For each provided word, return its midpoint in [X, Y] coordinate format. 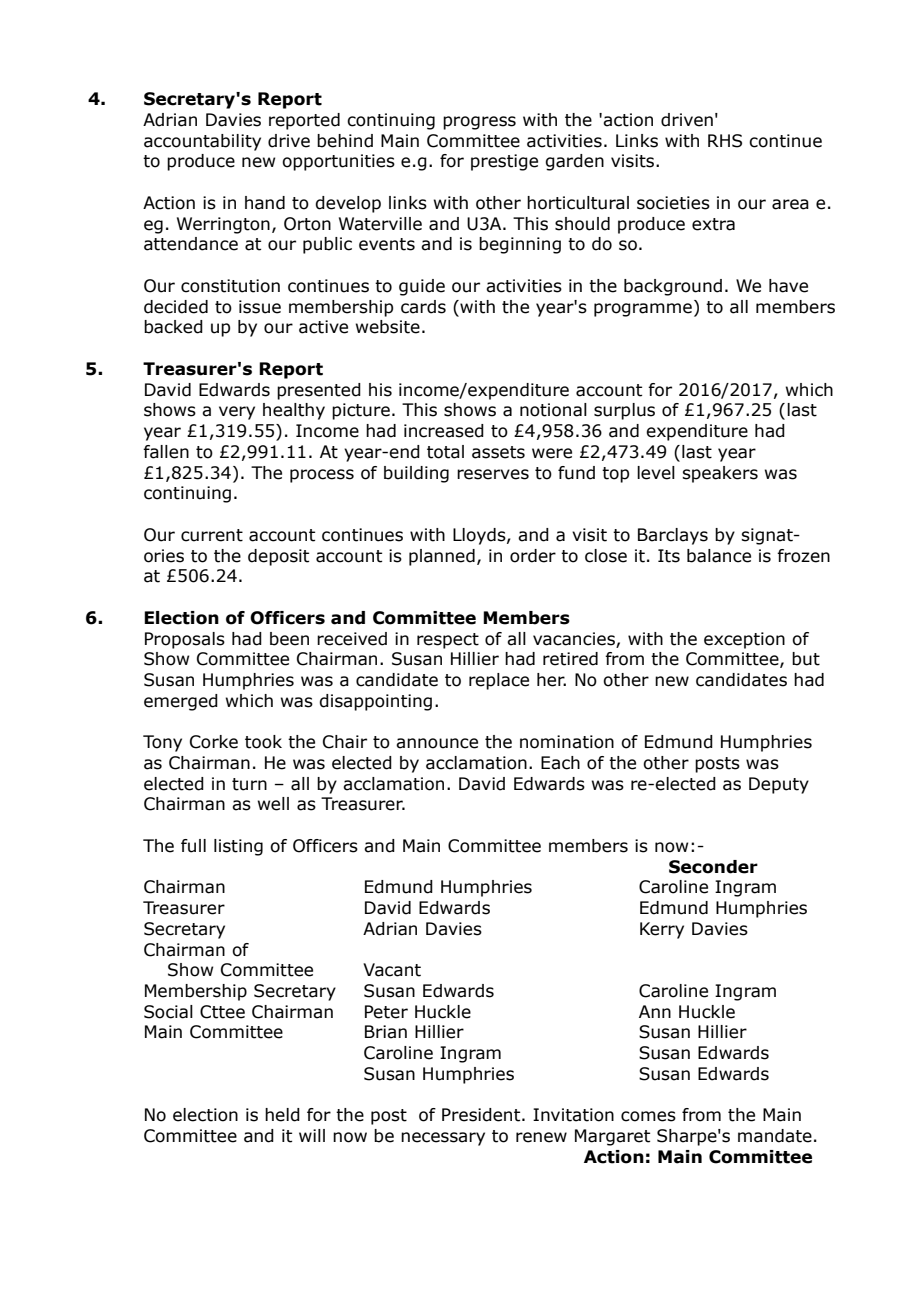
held [282, 1115]
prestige [504, 162]
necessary [443, 1139]
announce [437, 743]
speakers [720, 474]
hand [265, 203]
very [237, 413]
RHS [725, 141]
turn [249, 784]
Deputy [779, 785]
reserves [493, 474]
